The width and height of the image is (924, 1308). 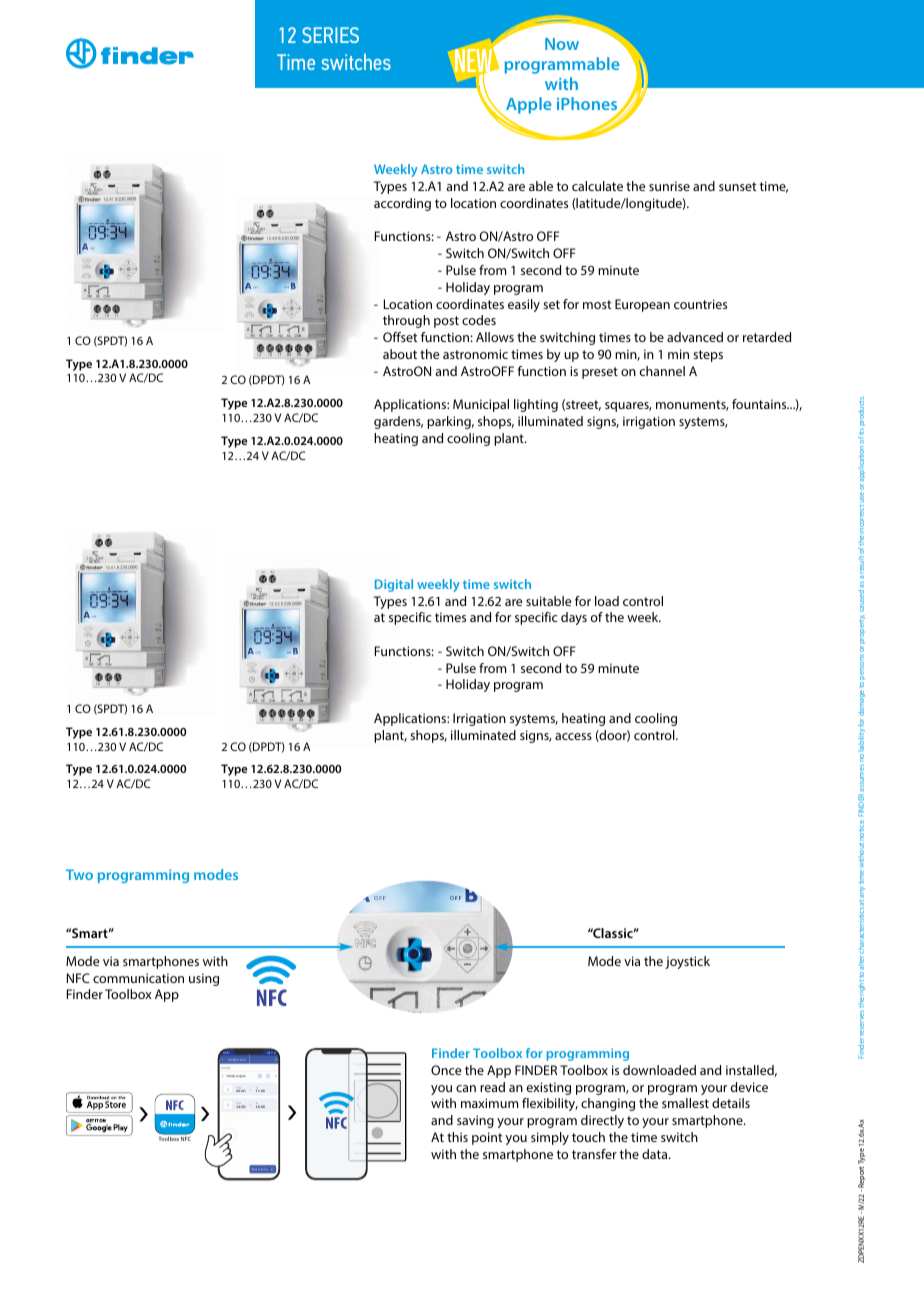 I want to click on Now, so click(x=562, y=44).
